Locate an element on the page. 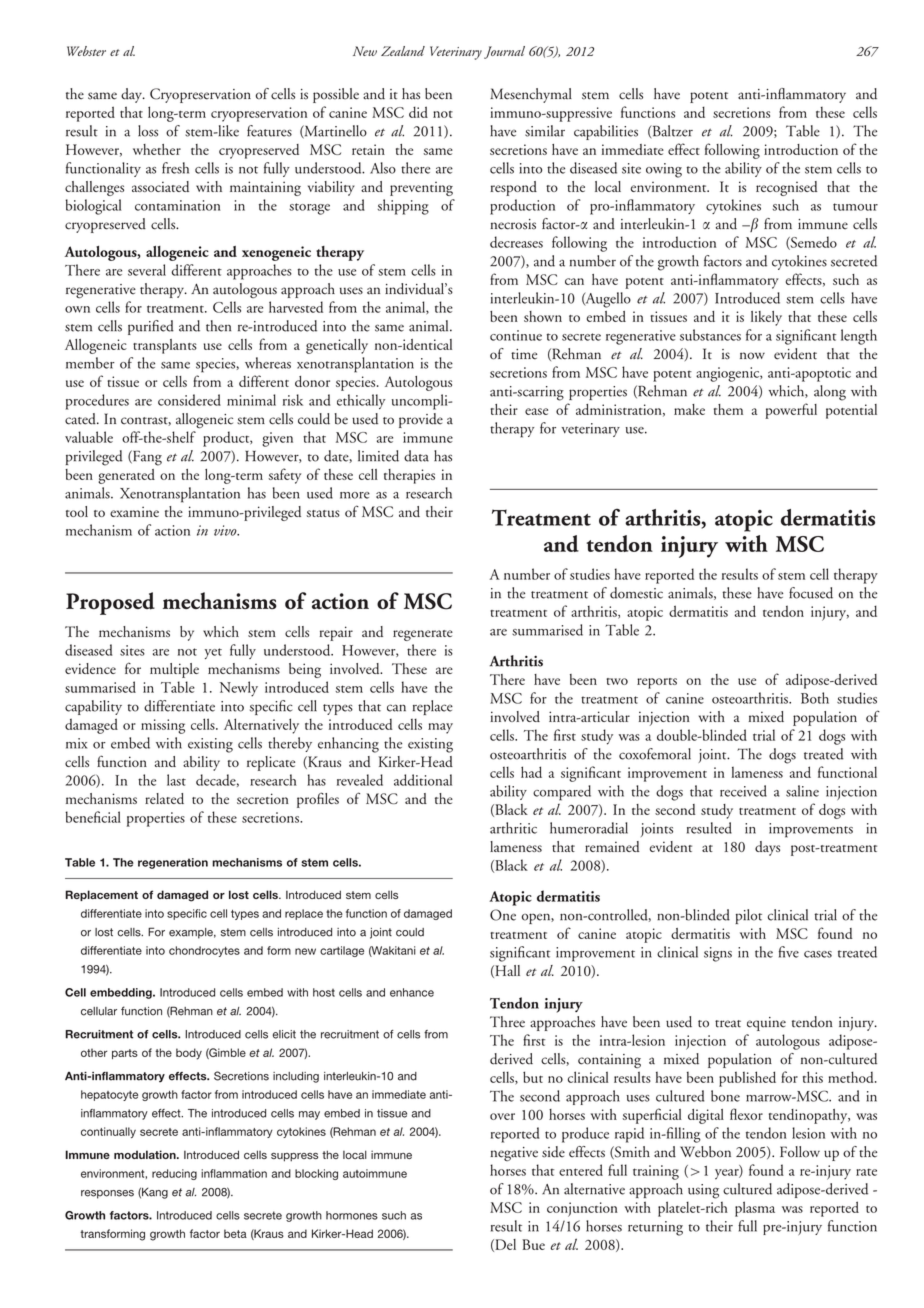  recognised is located at coordinates (786, 188).
